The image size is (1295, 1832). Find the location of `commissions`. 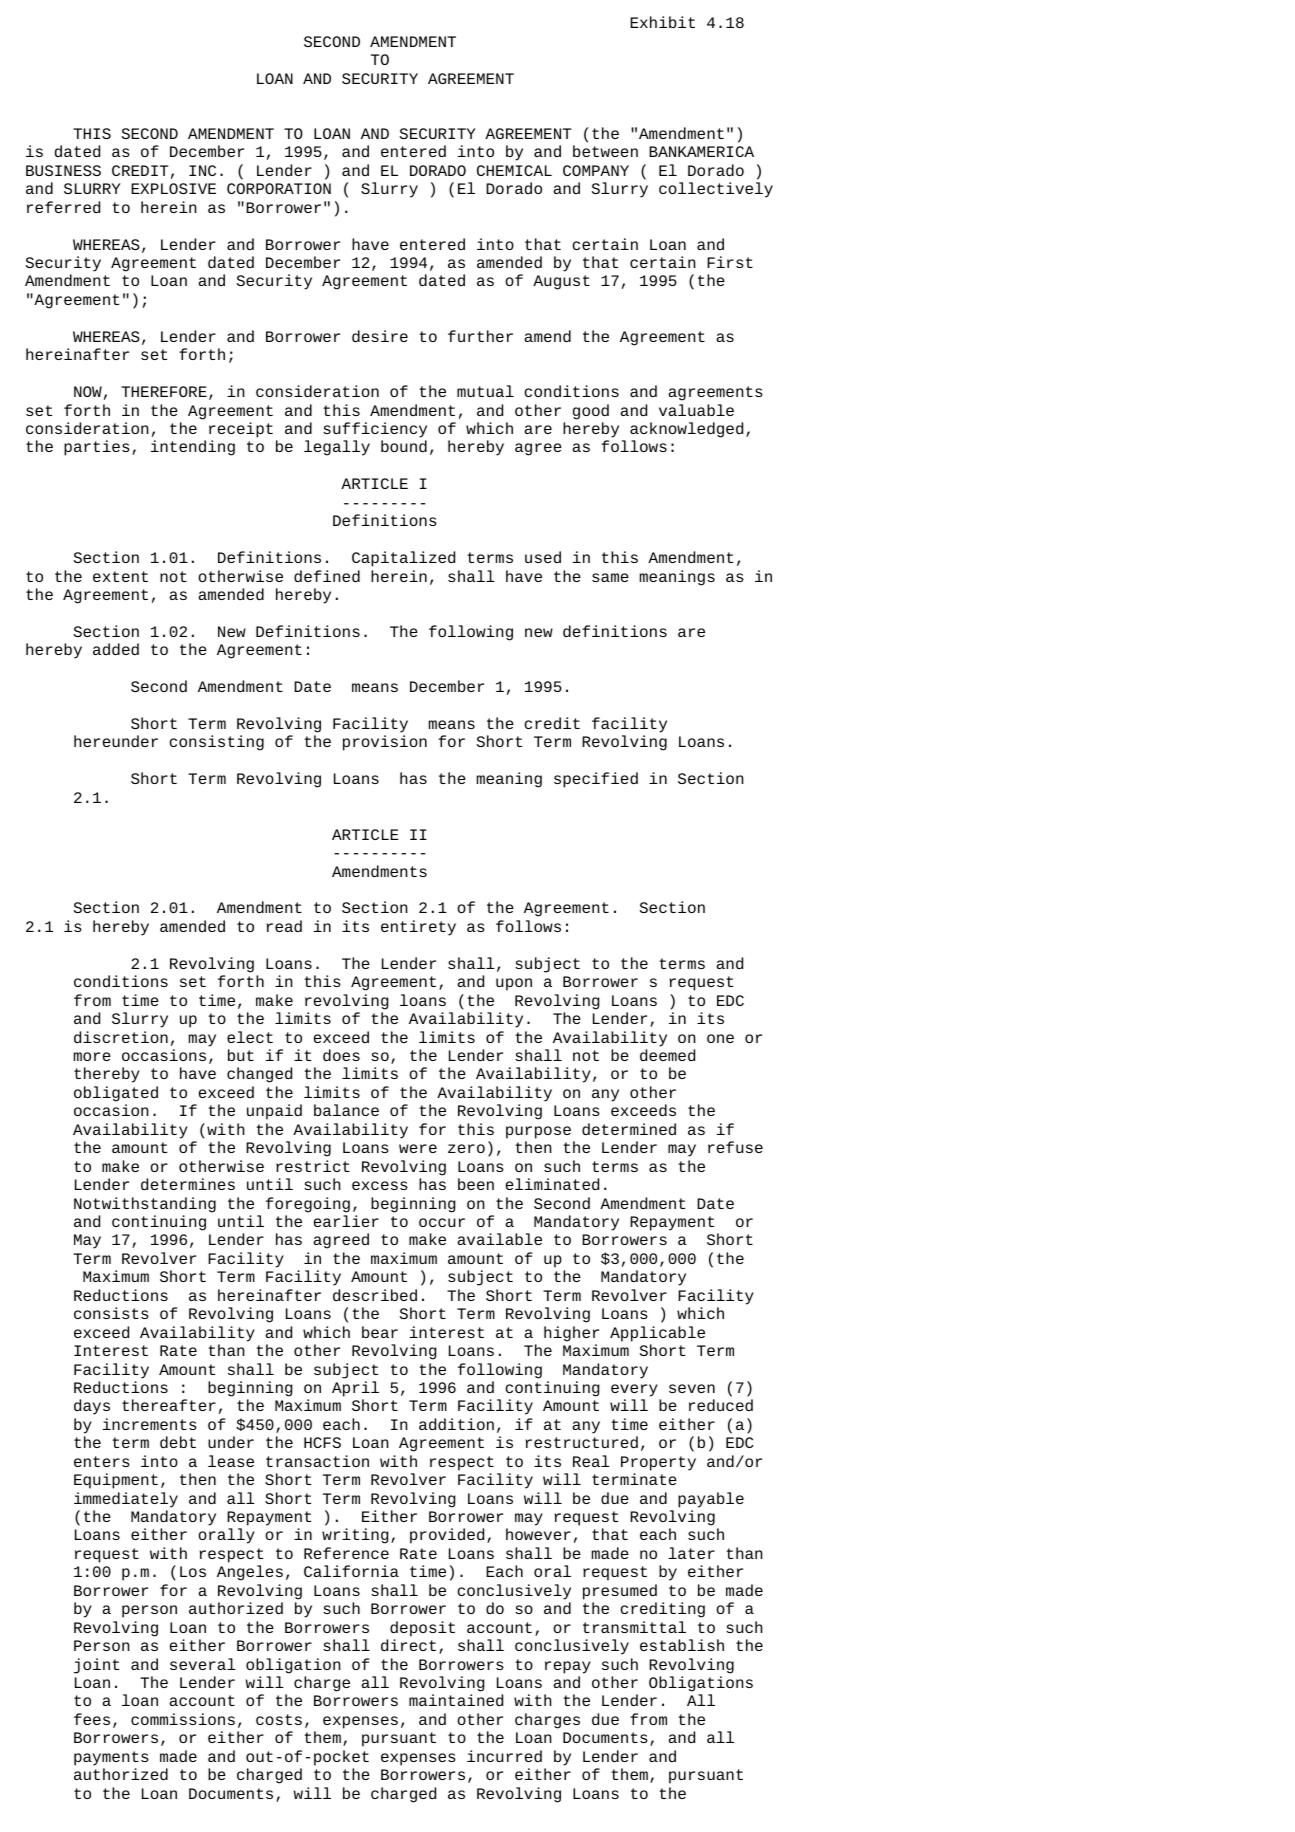

commissions is located at coordinates (183, 1719).
